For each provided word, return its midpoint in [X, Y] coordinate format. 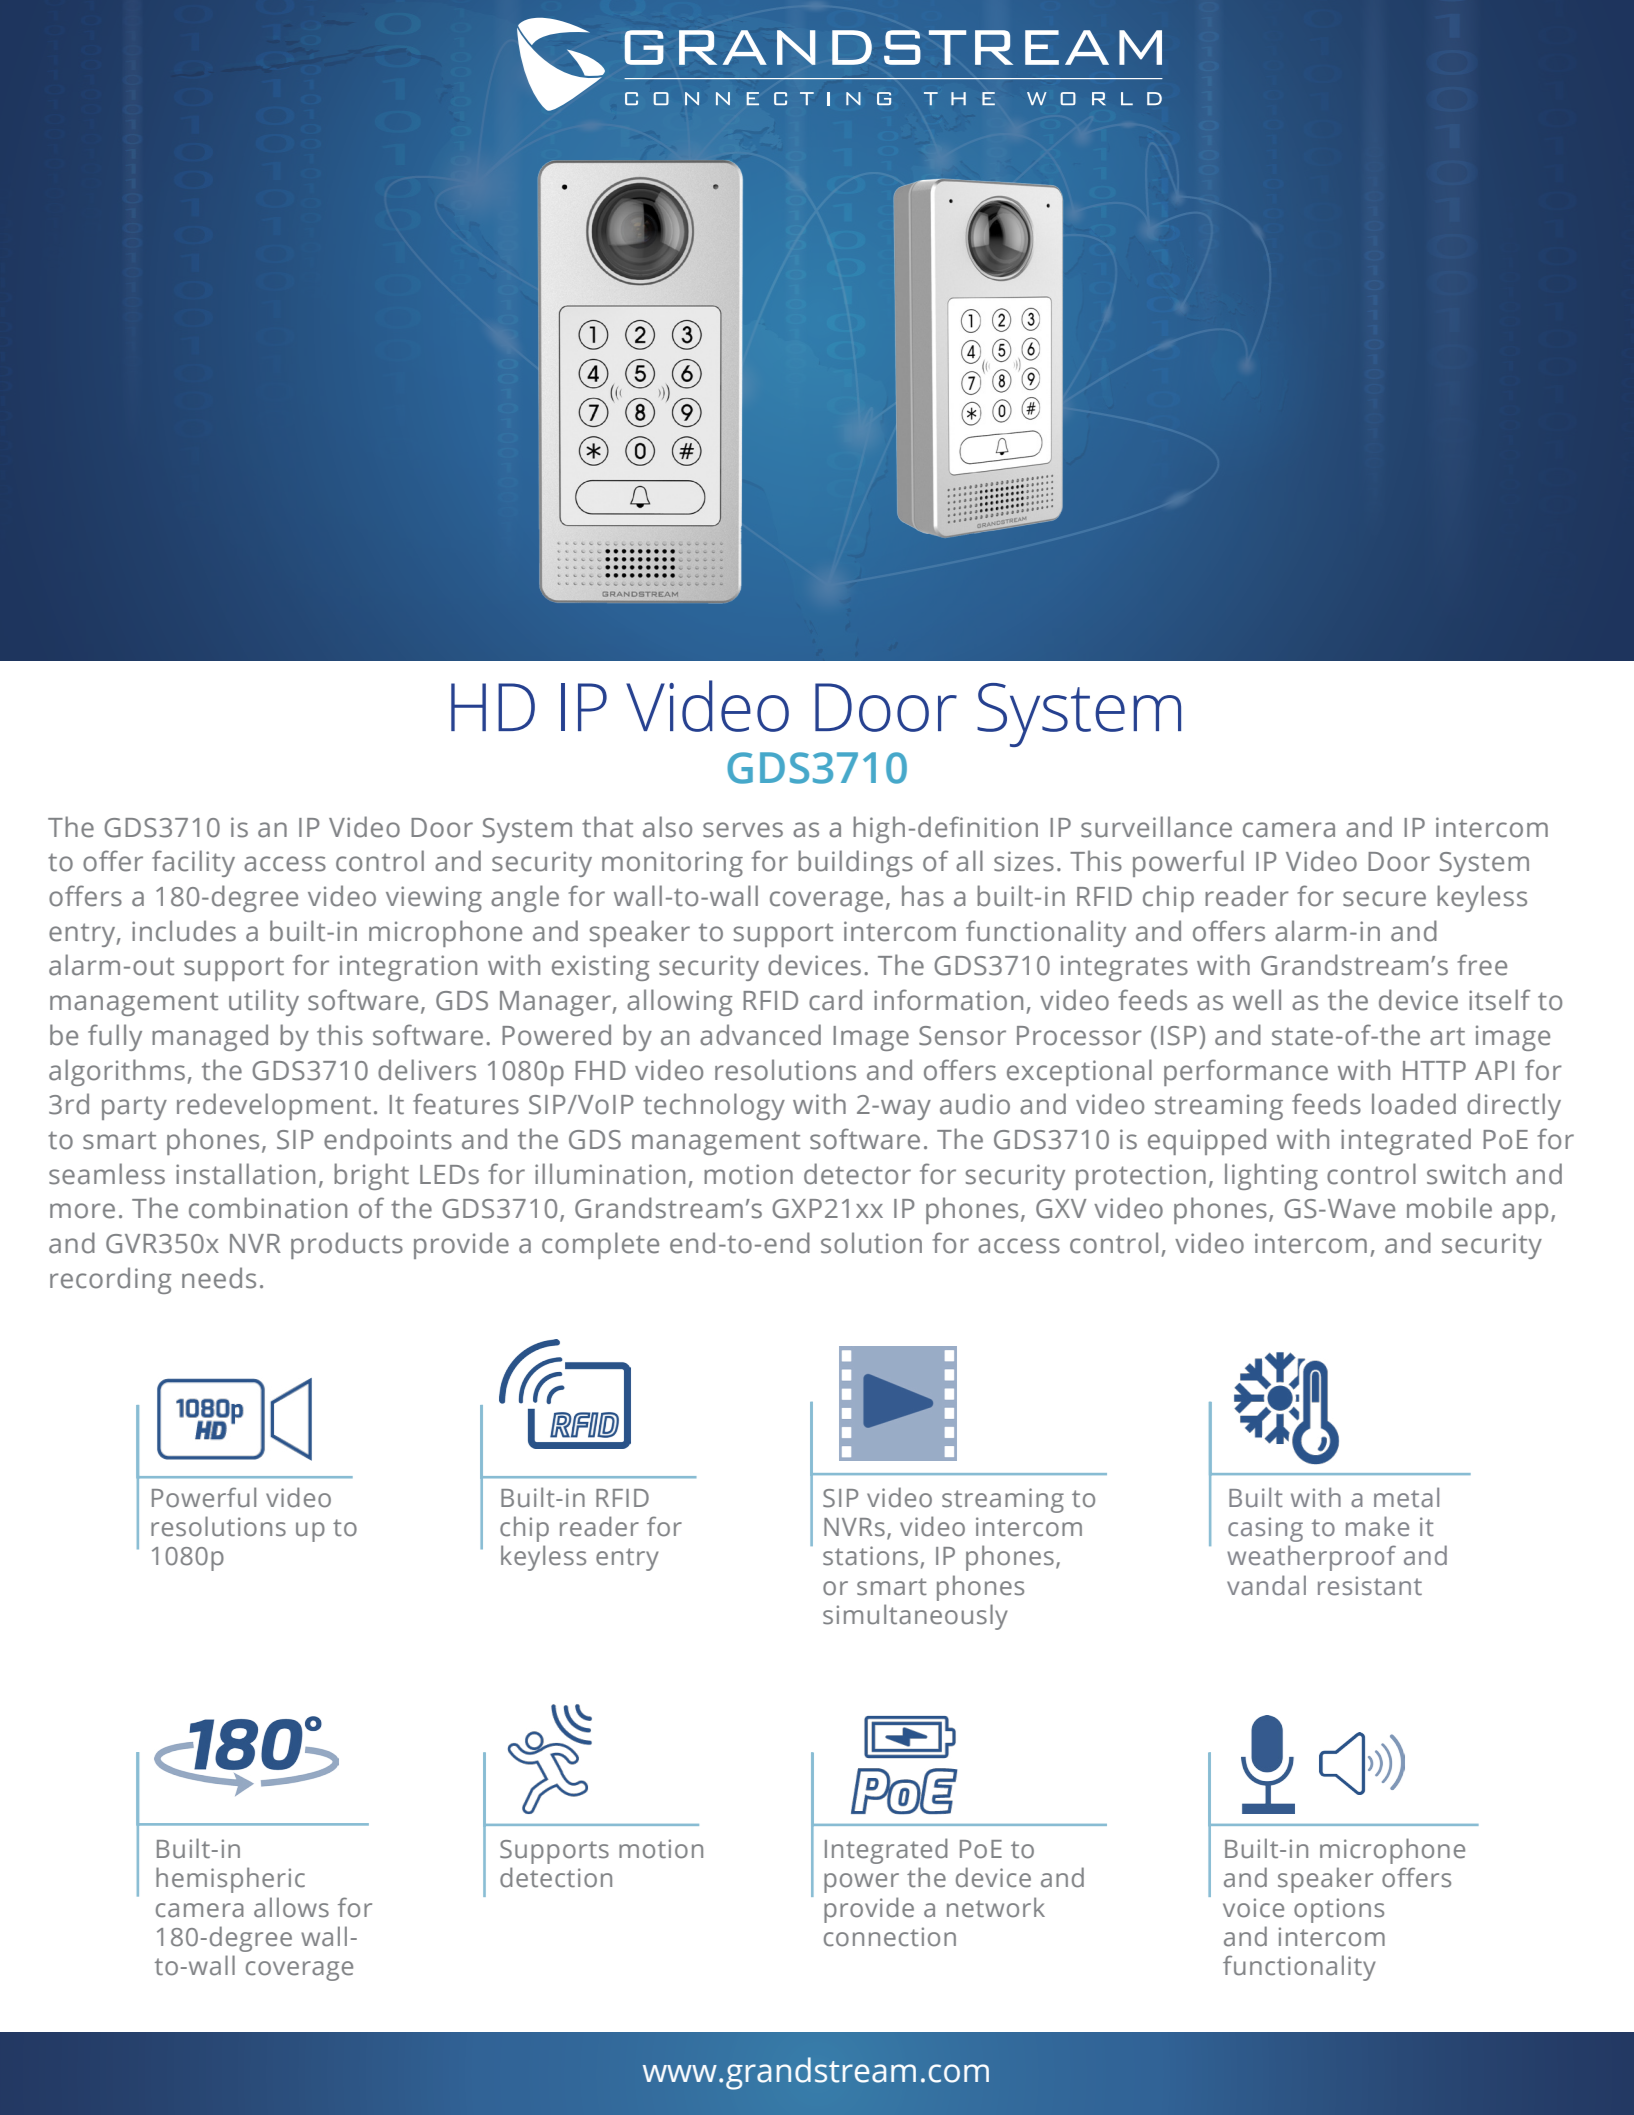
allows [291, 1907]
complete [600, 1245]
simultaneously [915, 1617]
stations [870, 1556]
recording [110, 1280]
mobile [1449, 1208]
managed [210, 1037]
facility [193, 863]
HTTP [1434, 1070]
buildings [855, 863]
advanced [760, 1035]
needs [219, 1278]
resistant [1370, 1586]
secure [1384, 899]
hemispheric [230, 1880]
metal [1406, 1497]
